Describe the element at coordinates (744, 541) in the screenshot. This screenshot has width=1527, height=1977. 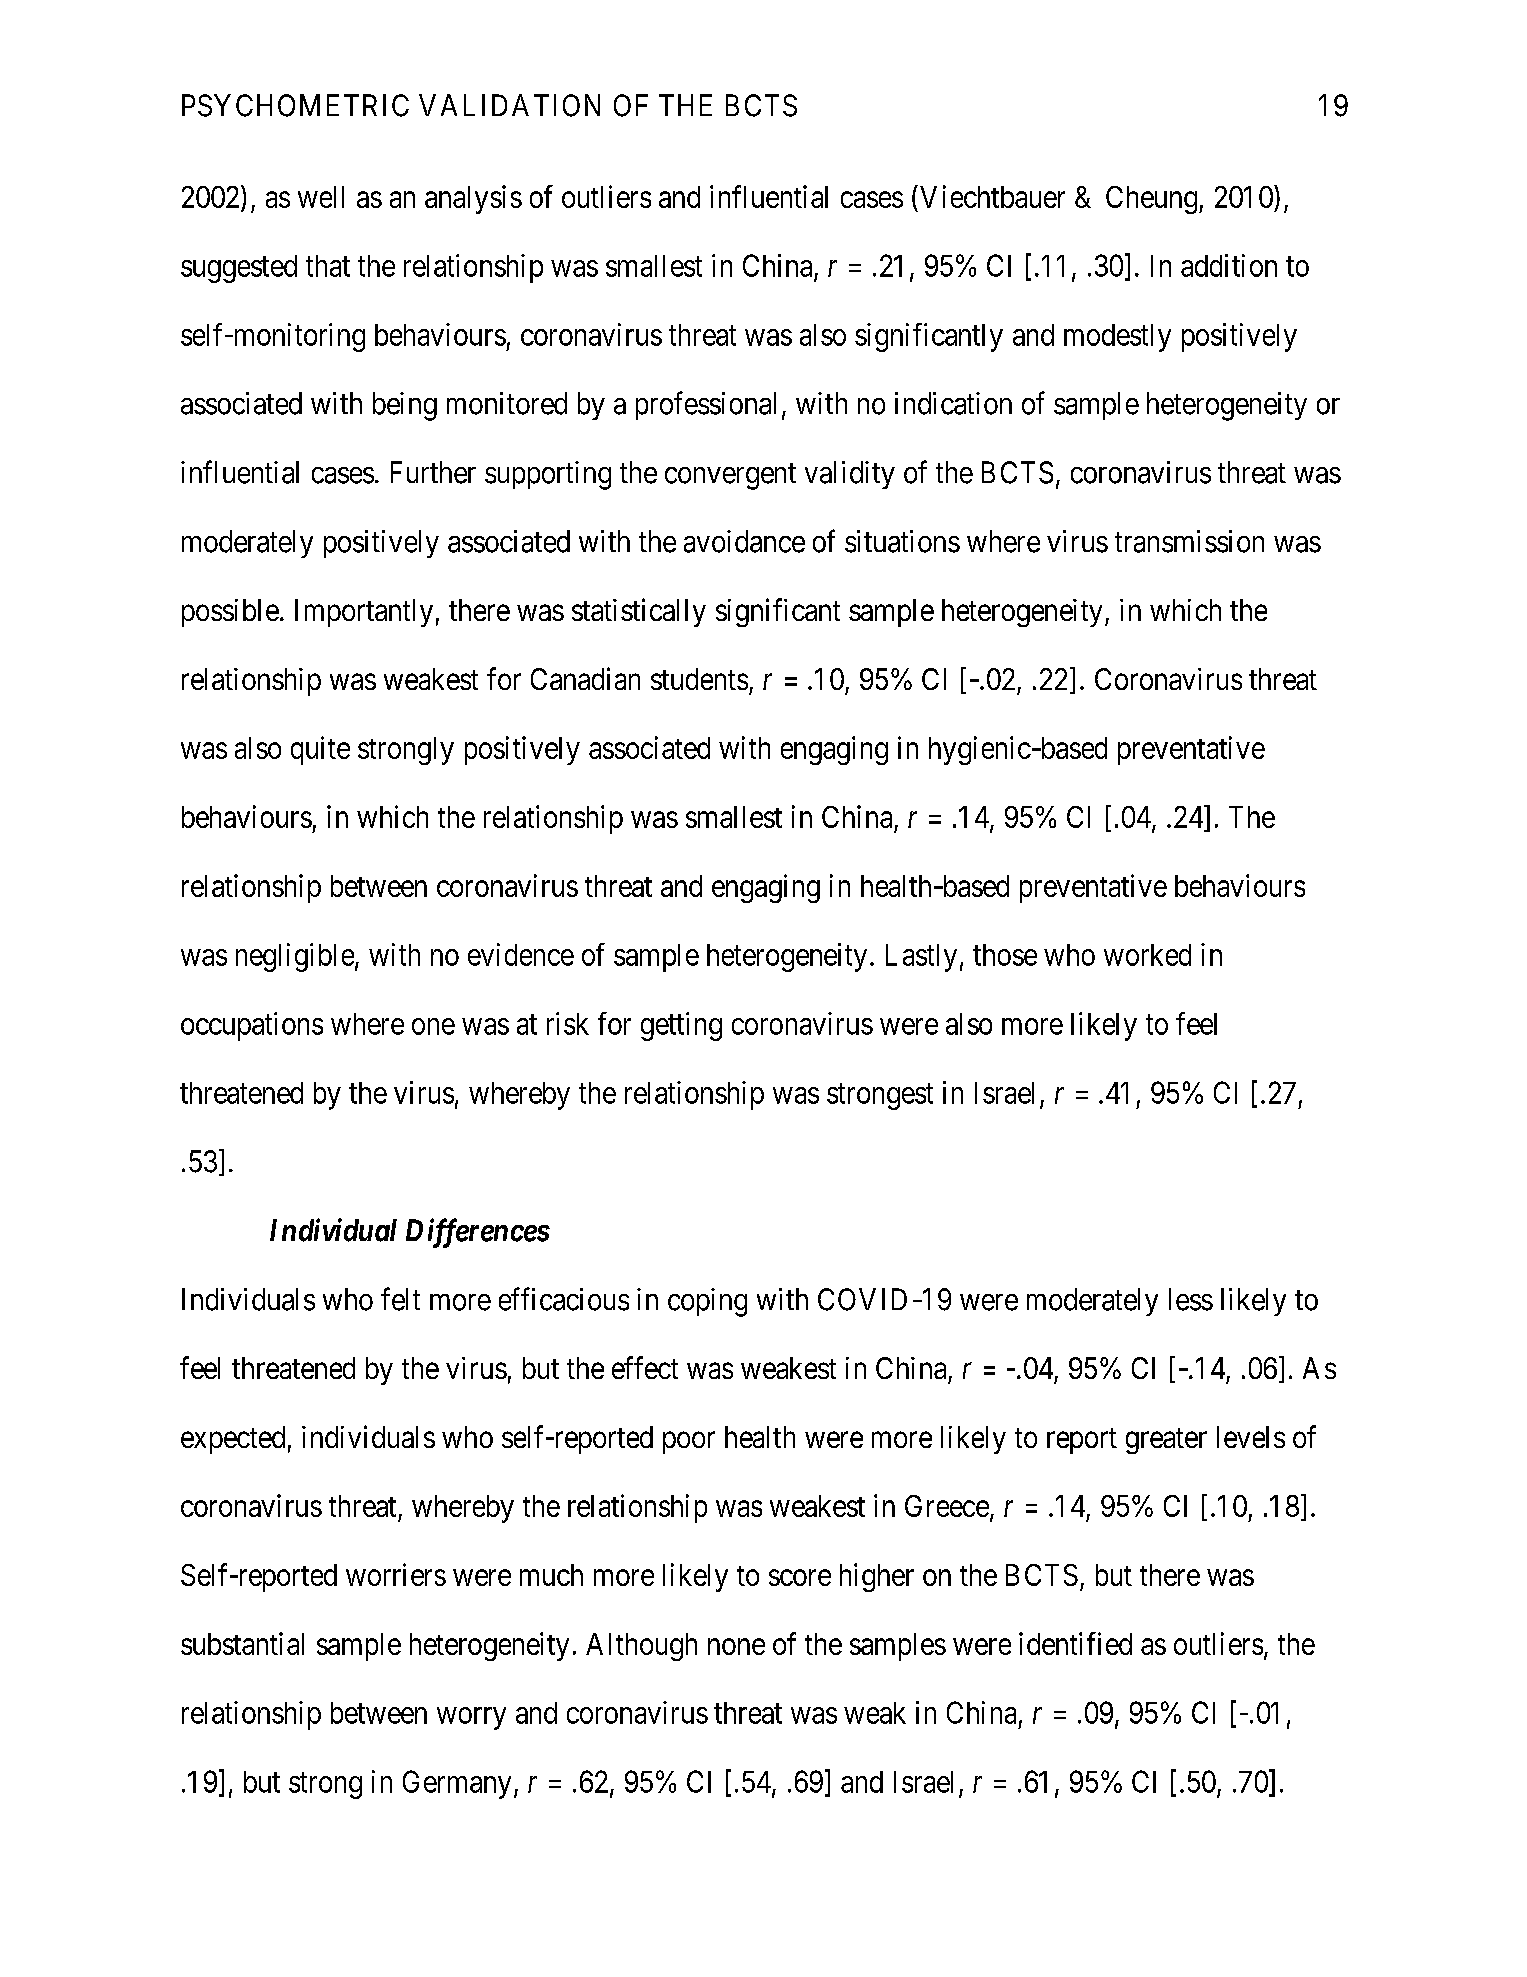
I see `avoidance` at that location.
